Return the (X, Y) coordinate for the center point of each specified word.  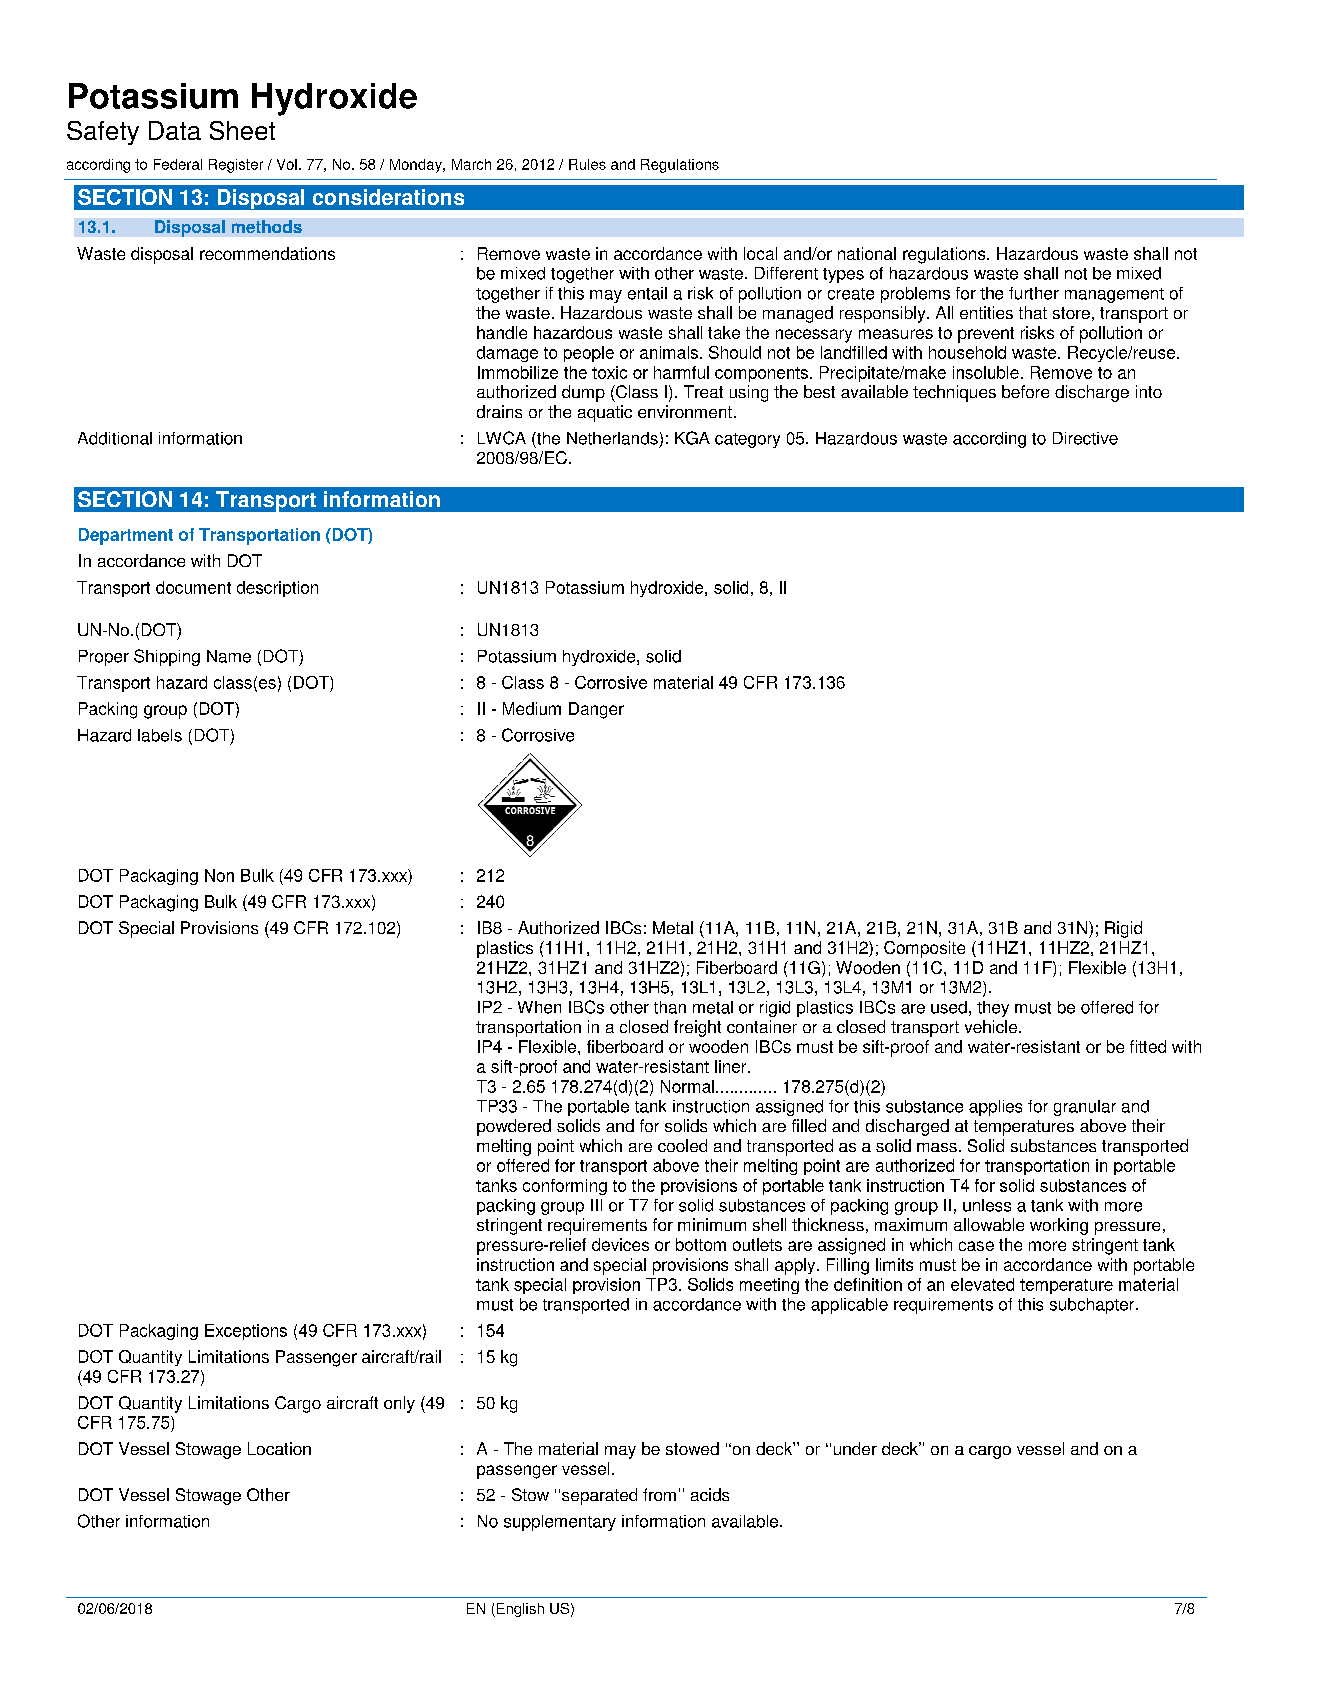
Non (219, 875)
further (1034, 293)
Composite (924, 949)
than (670, 1007)
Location (279, 1448)
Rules (587, 164)
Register (236, 166)
